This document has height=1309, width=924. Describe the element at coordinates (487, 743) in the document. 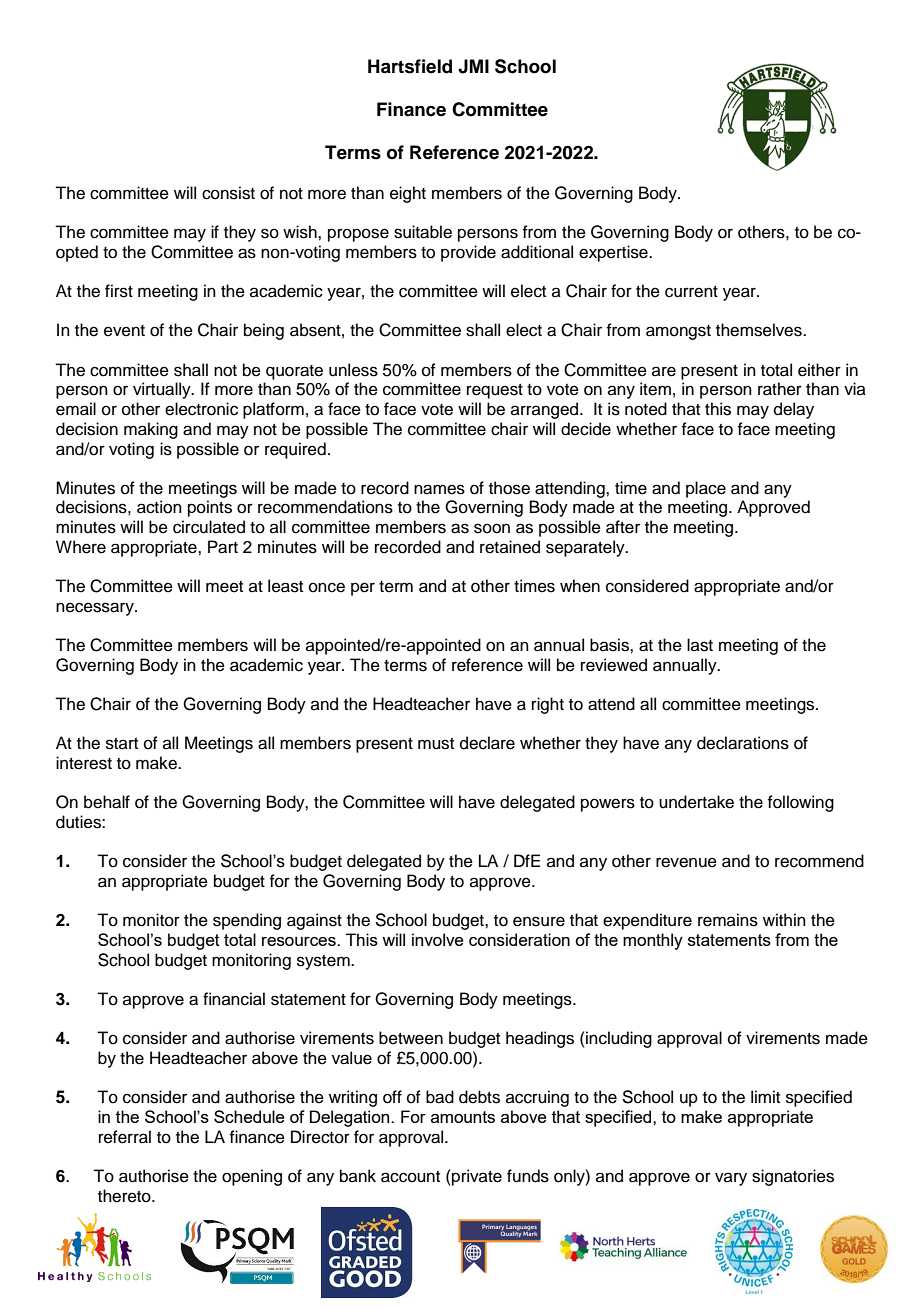

I see `declare` at that location.
